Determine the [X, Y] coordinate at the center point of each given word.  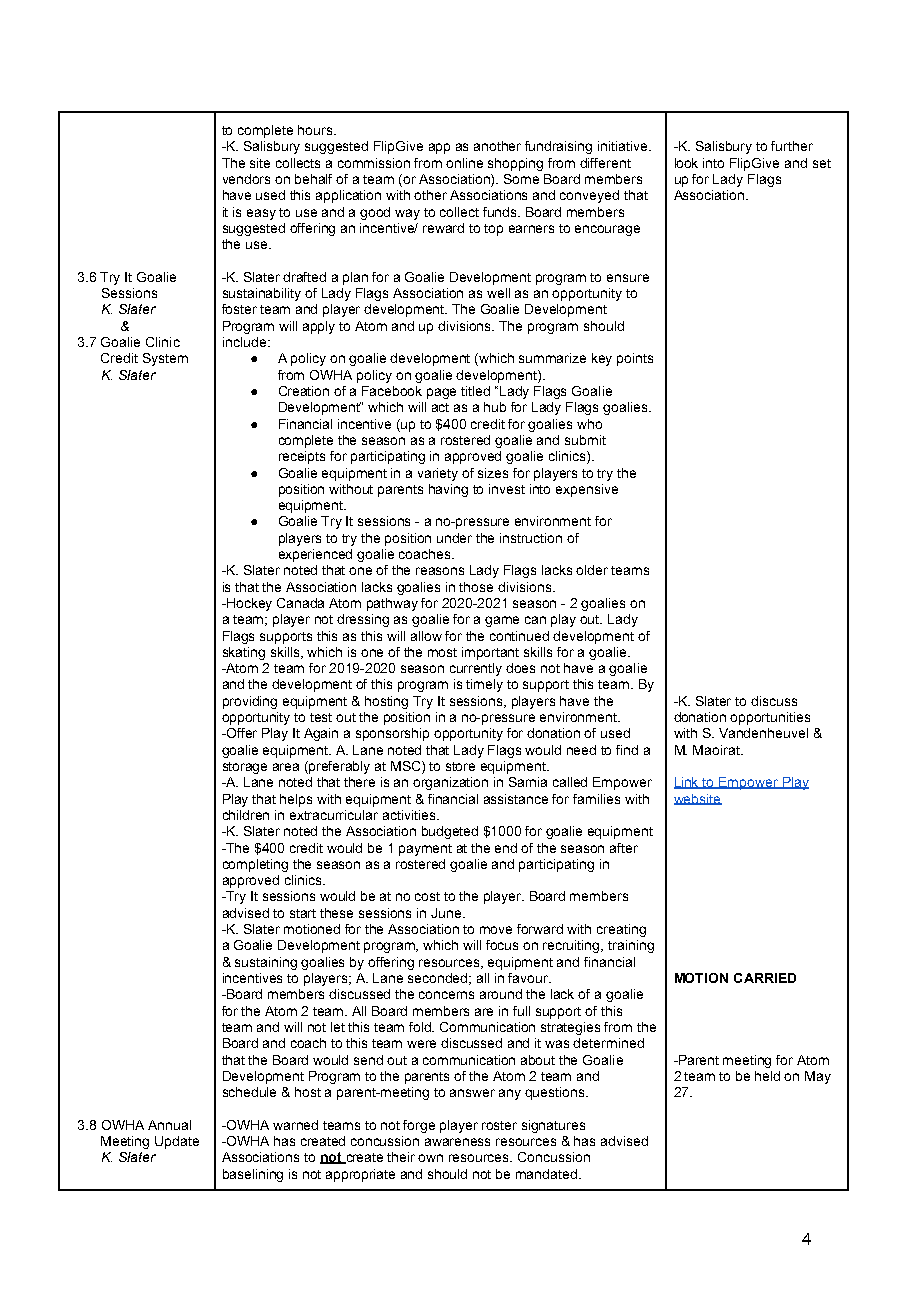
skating [244, 653]
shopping [515, 164]
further [792, 146]
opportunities [770, 718]
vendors [246, 179]
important [490, 653]
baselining [253, 1175]
